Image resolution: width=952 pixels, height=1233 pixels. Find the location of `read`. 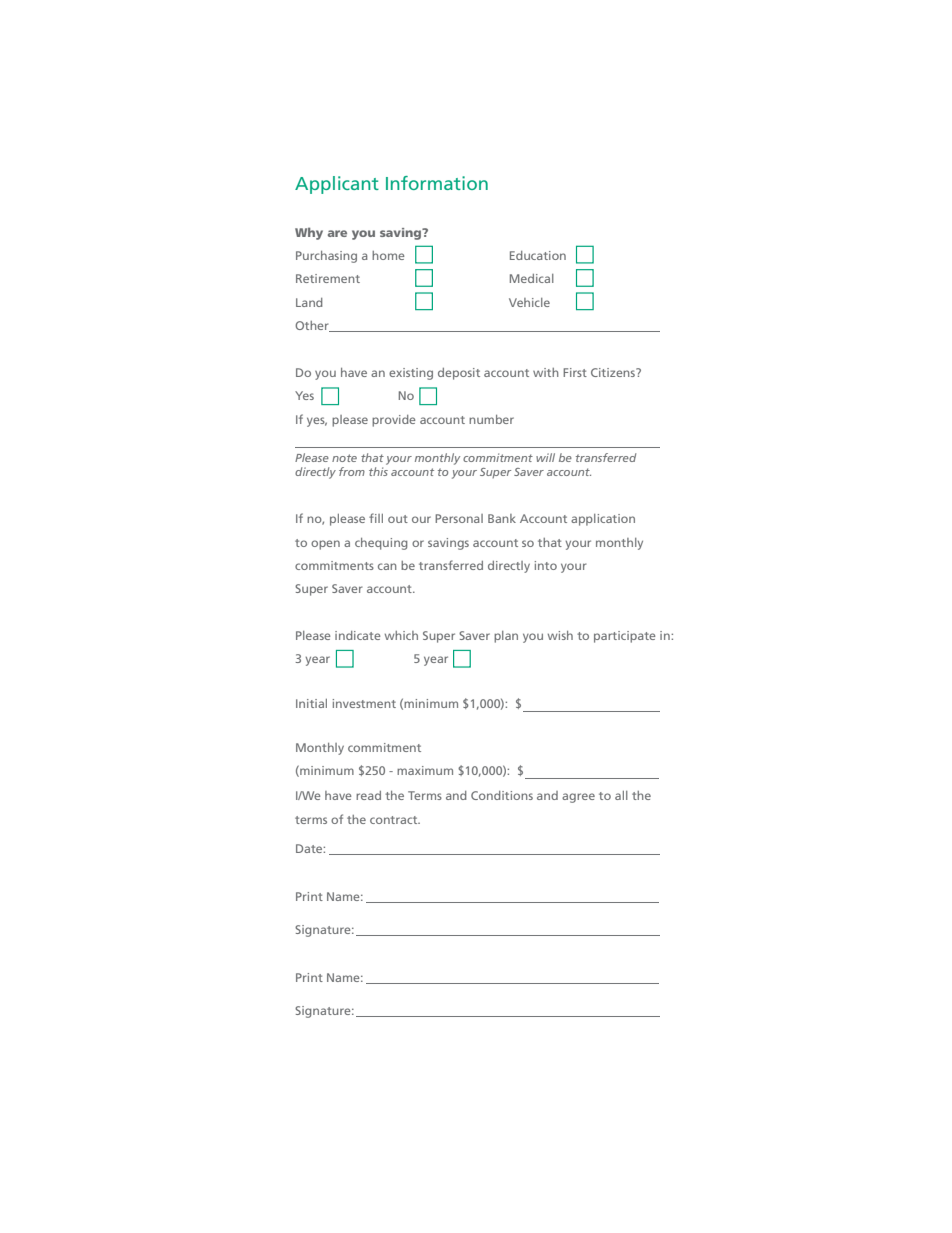

read is located at coordinates (368, 795).
